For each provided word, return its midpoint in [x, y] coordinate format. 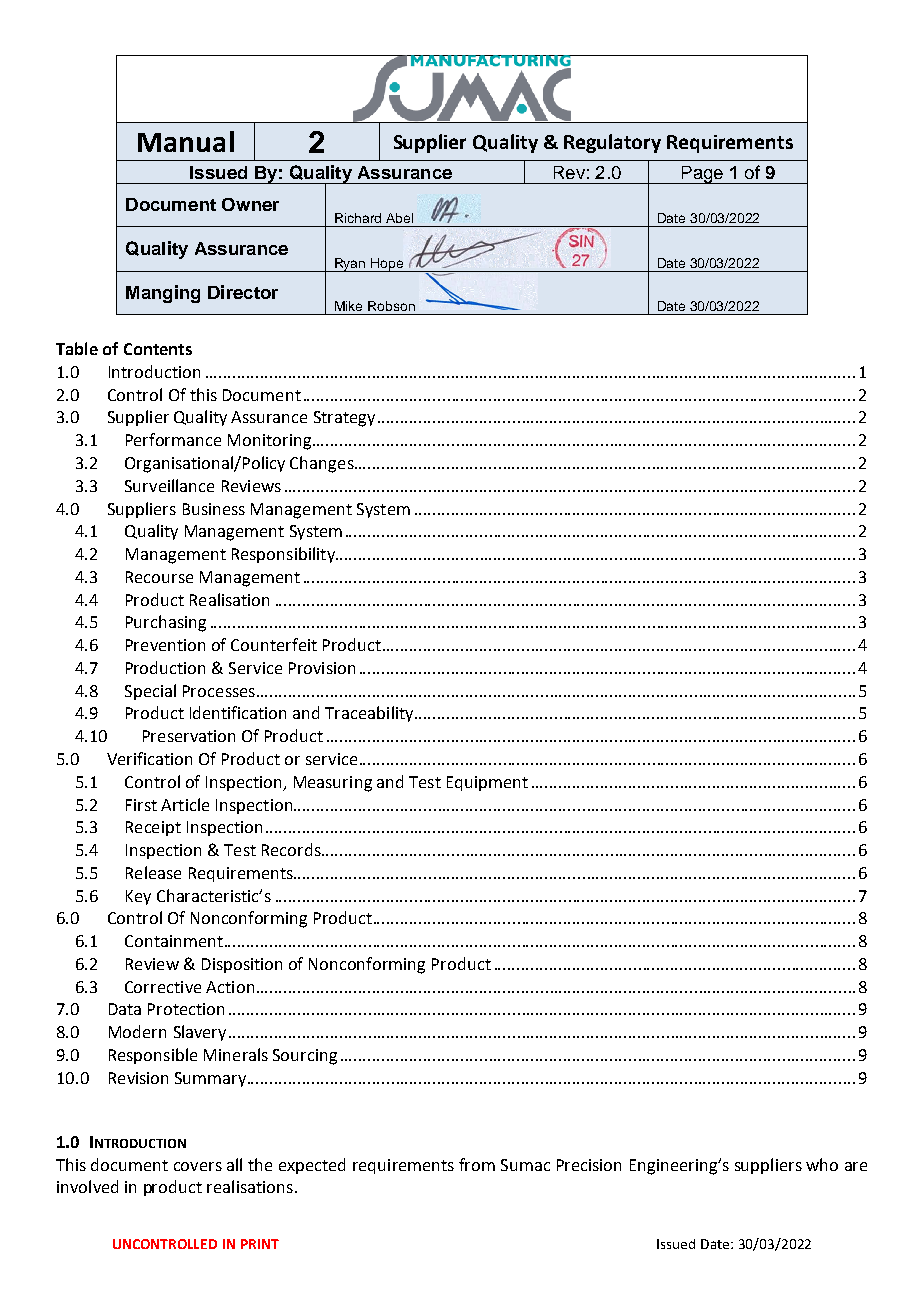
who [822, 1164]
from [477, 1164]
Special [150, 692]
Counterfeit [274, 644]
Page [702, 175]
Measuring [333, 784]
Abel [399, 218]
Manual [186, 141]
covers [198, 1166]
